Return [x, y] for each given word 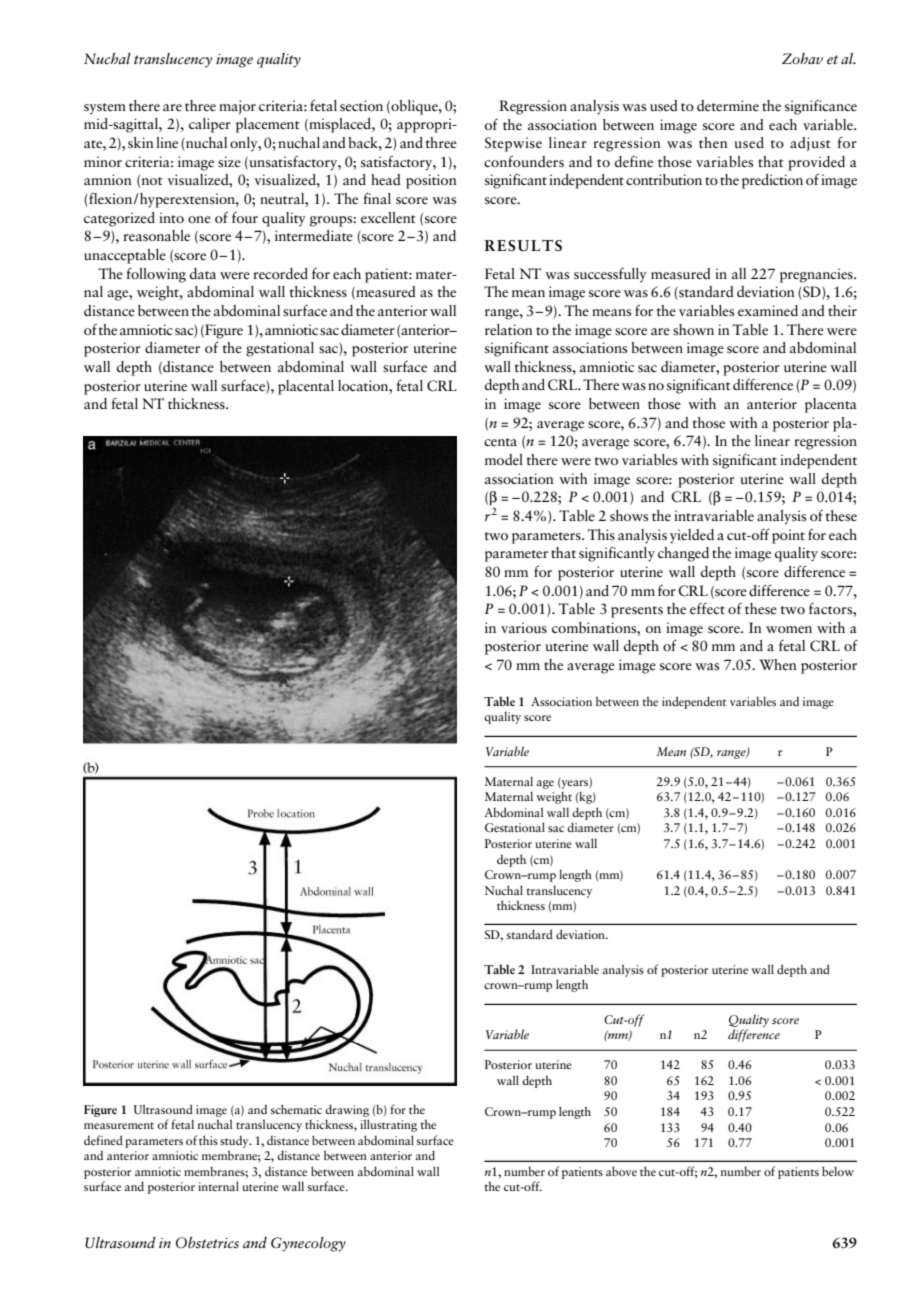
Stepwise [513, 144]
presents [637, 612]
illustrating [388, 1125]
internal [218, 1186]
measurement [119, 1125]
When [778, 665]
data [203, 273]
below [838, 1171]
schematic [296, 1109]
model [504, 459]
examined [768, 310]
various [524, 627]
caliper [210, 125]
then [713, 142]
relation [509, 329]
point [788, 536]
